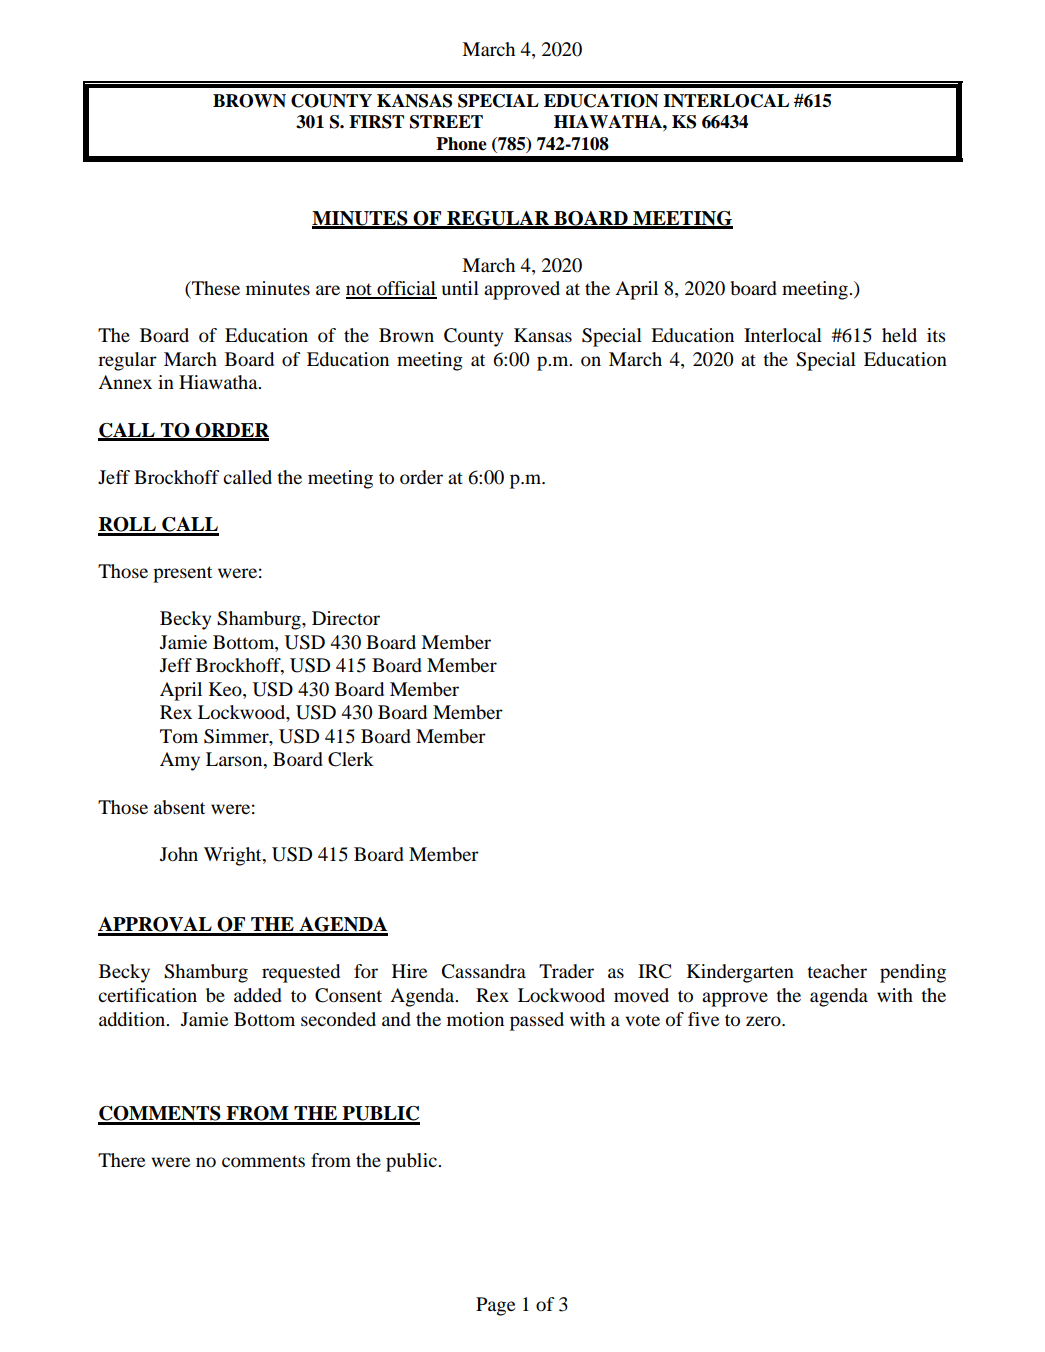 This screenshot has height=1352, width=1045. I want to click on There, so click(121, 1160).
